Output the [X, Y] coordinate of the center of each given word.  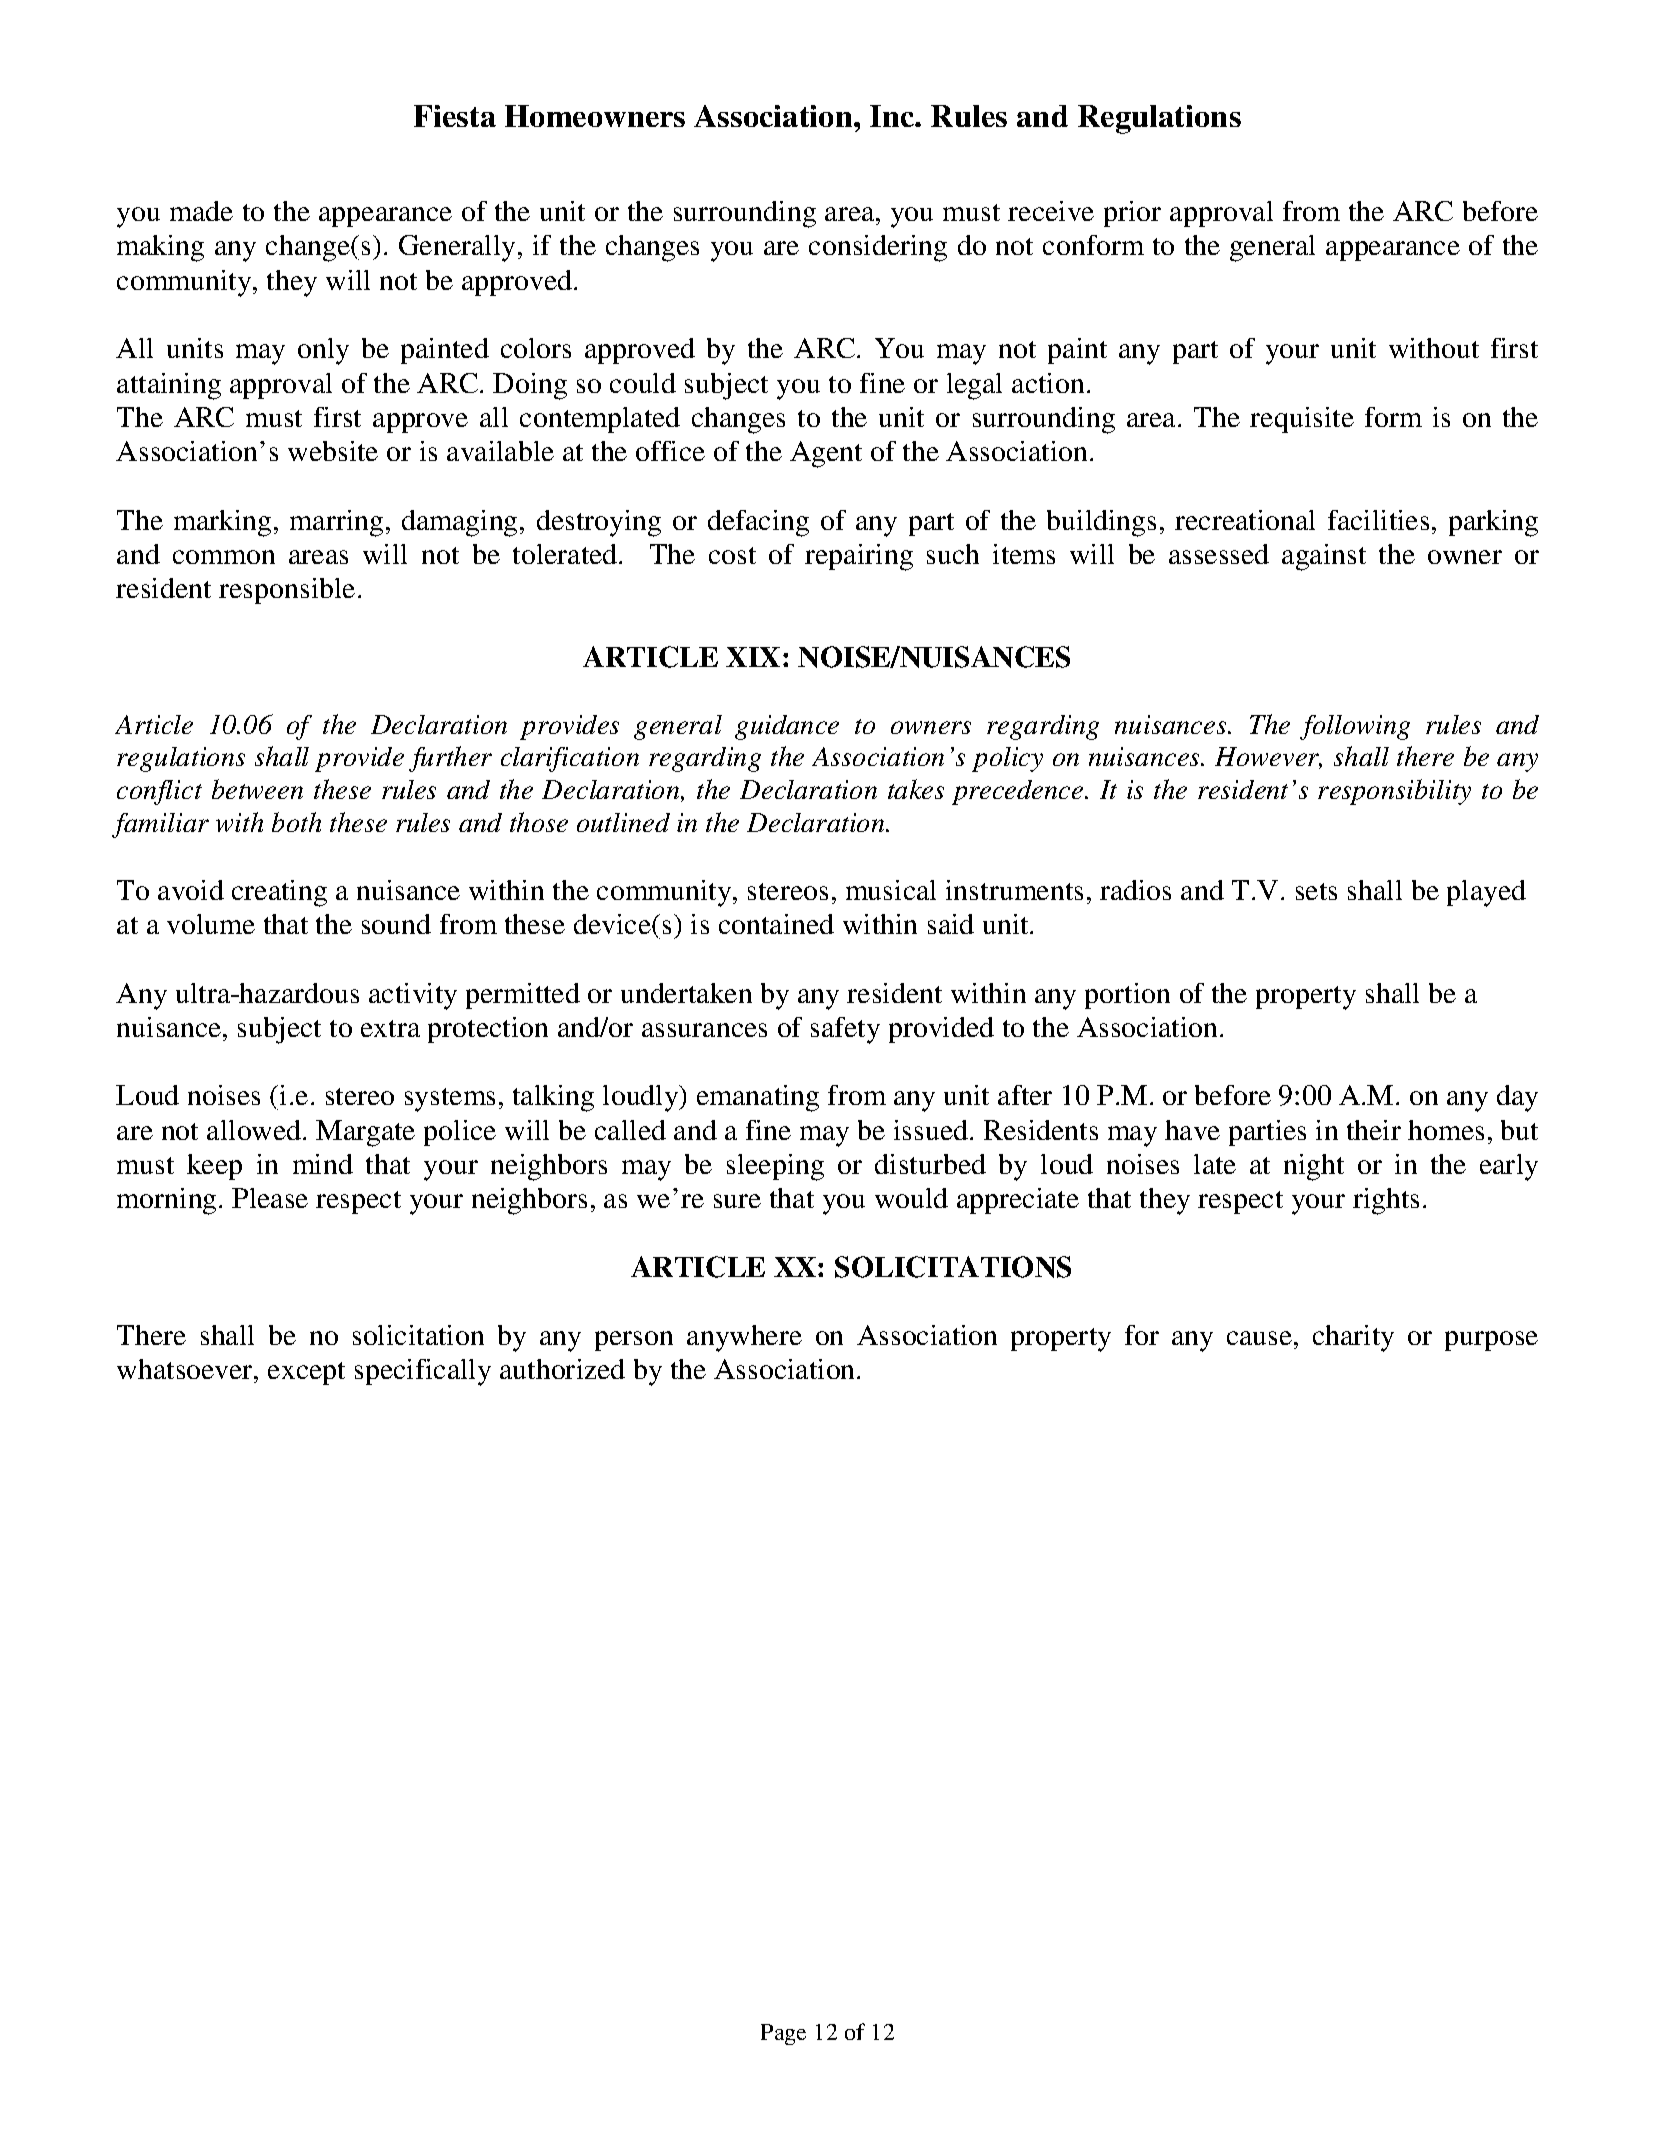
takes [916, 789]
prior [1132, 214]
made [201, 211]
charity [1353, 1338]
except [306, 1373]
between [257, 789]
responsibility [1394, 792]
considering [878, 248]
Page [783, 2034]
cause [1259, 1338]
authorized [562, 1369]
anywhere [744, 1338]
